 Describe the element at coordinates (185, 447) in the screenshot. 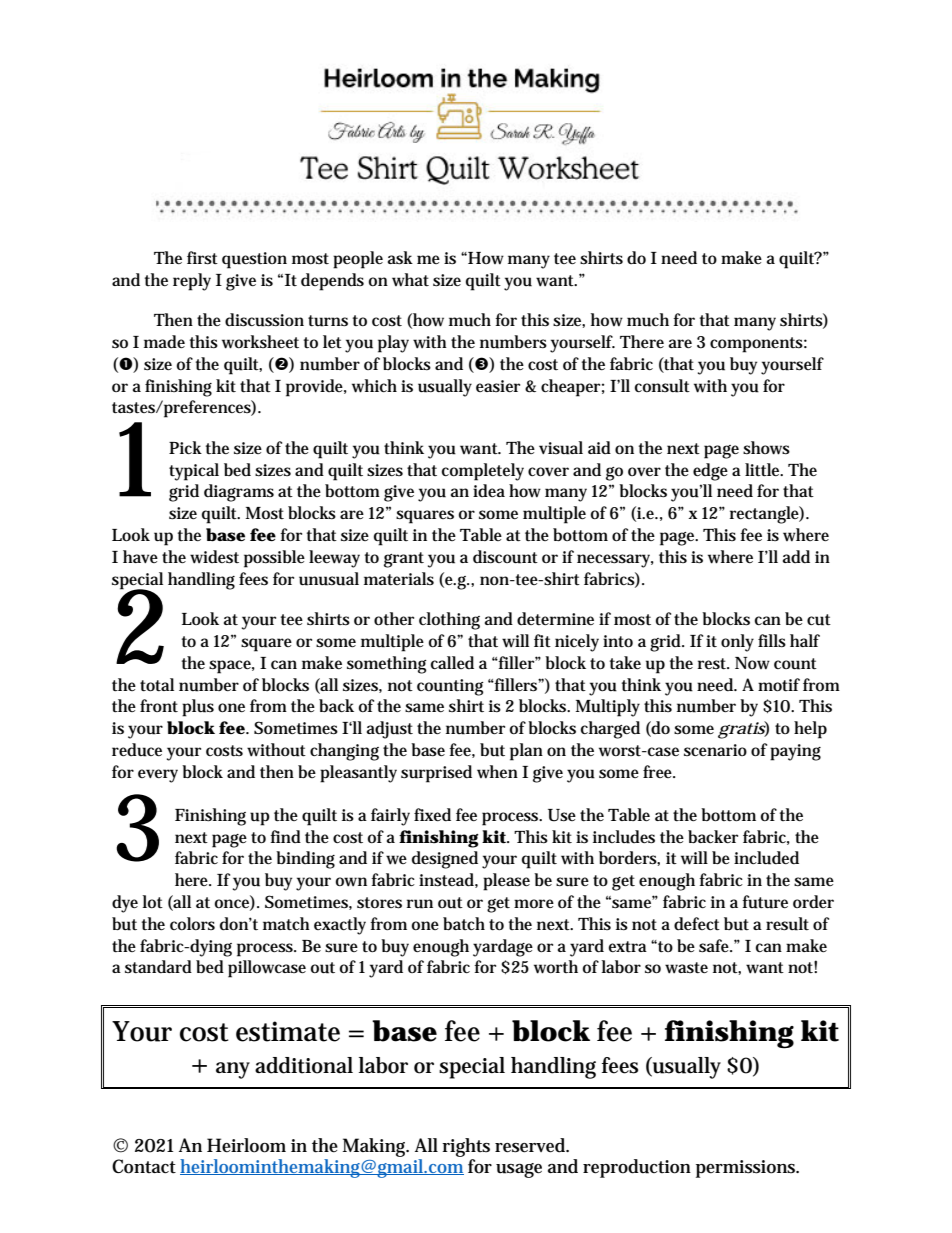

I see `Pick` at that location.
